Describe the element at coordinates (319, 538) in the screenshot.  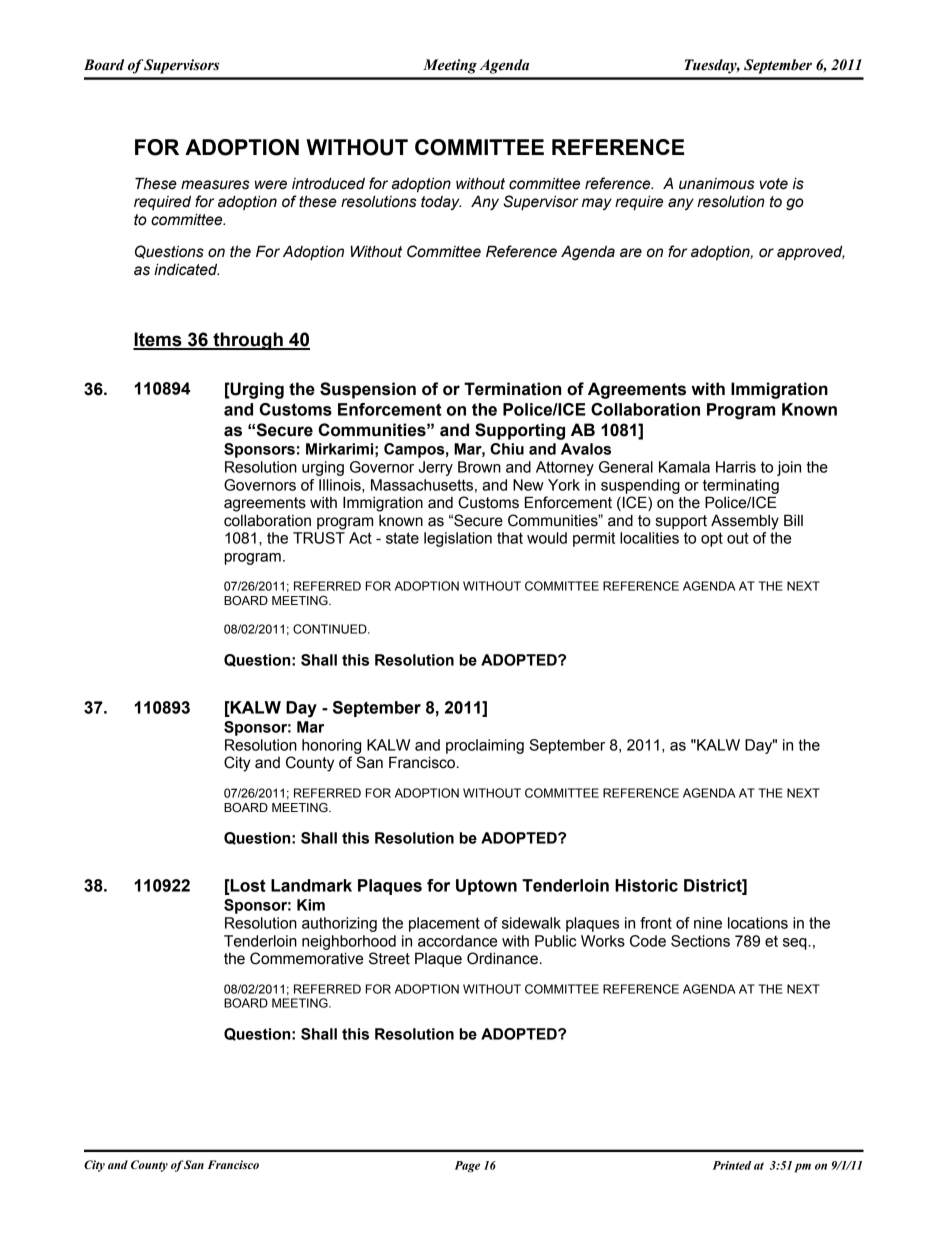
I see `TRUST` at that location.
